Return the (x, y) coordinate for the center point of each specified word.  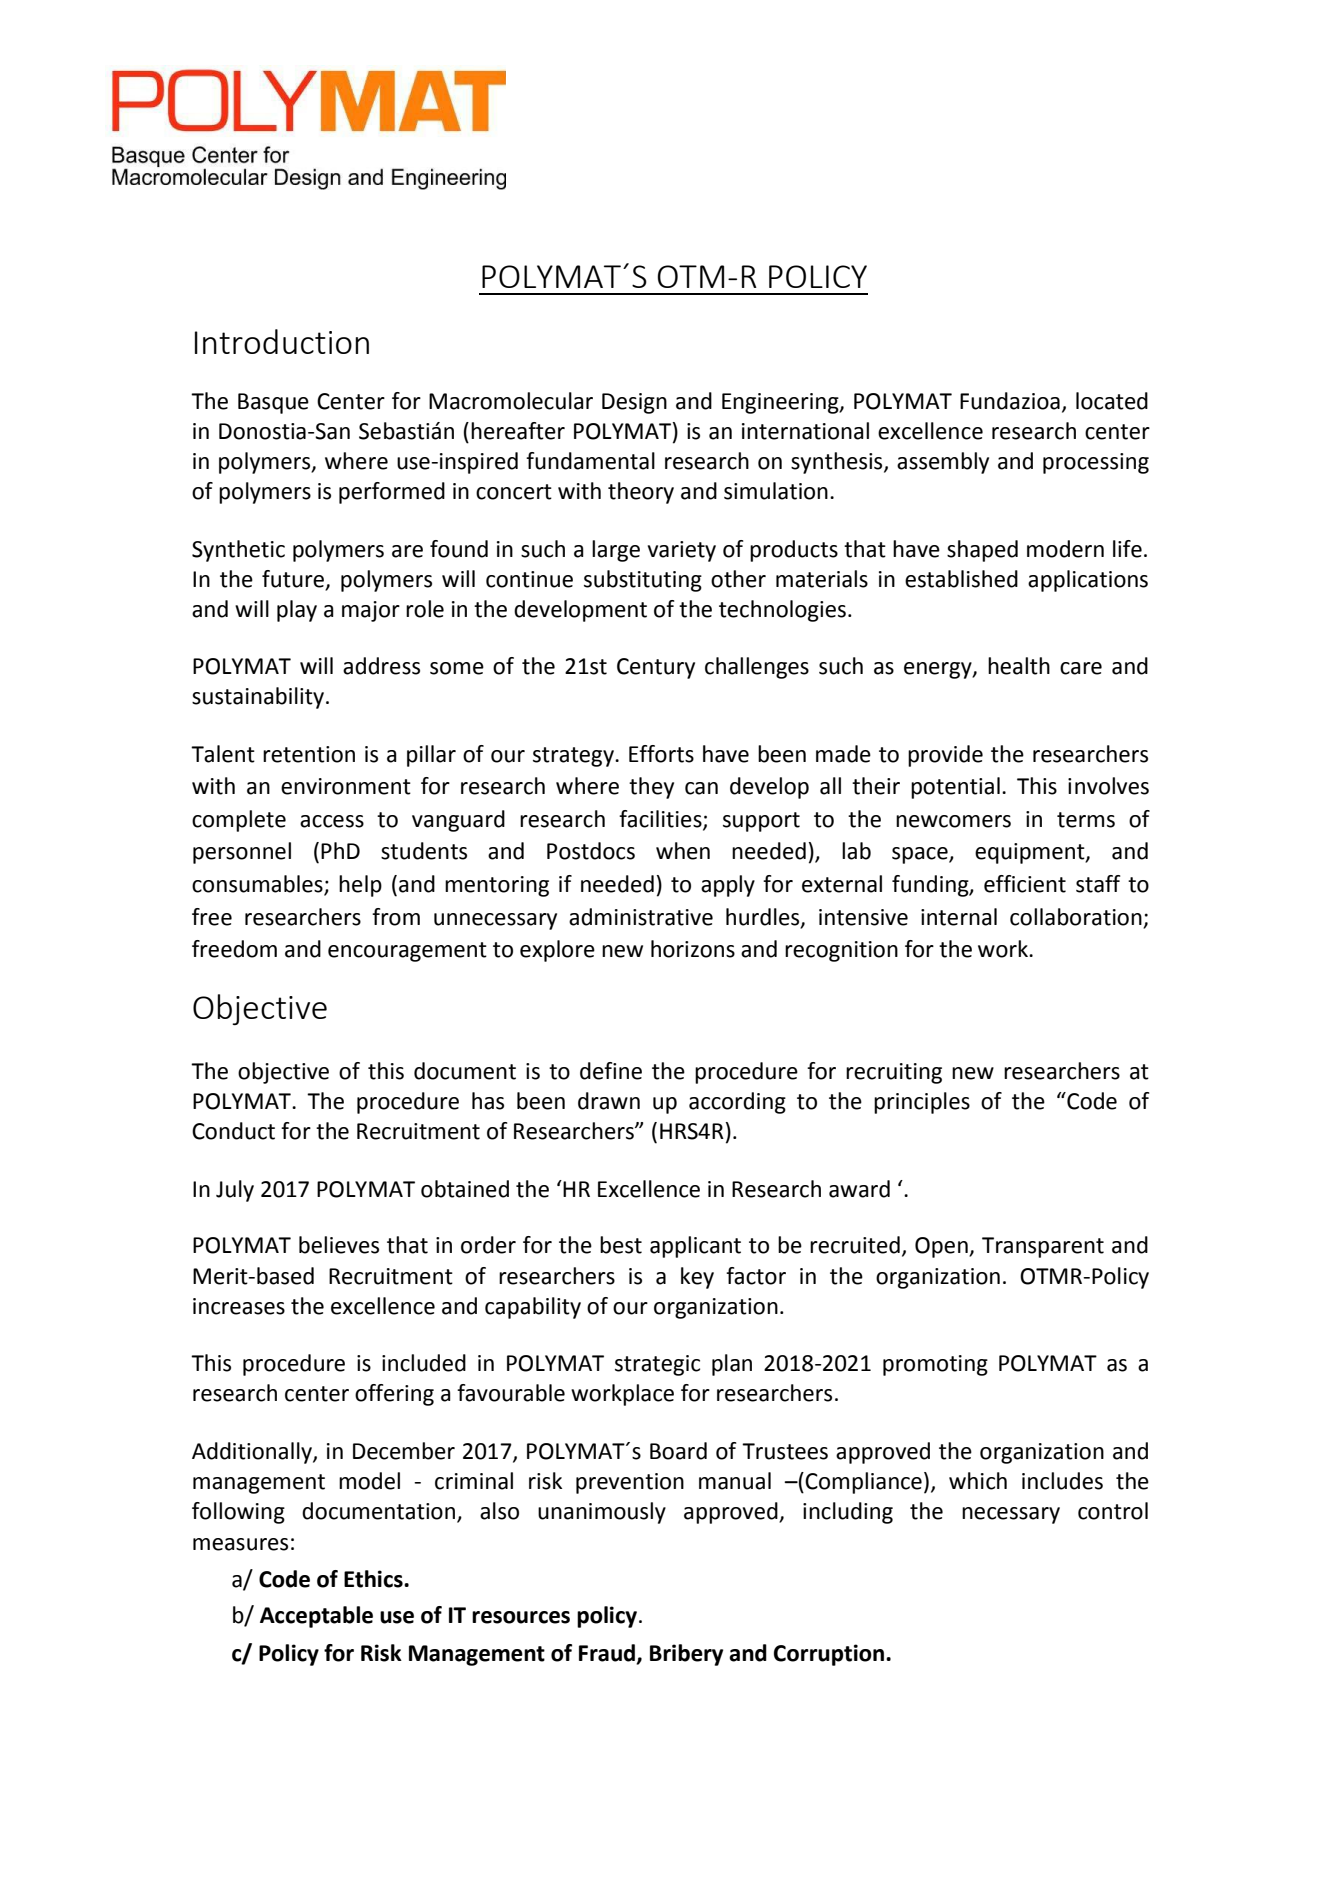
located (1112, 401)
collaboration (1076, 917)
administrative (641, 917)
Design (634, 403)
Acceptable (316, 1617)
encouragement (407, 952)
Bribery (686, 1655)
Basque (273, 403)
